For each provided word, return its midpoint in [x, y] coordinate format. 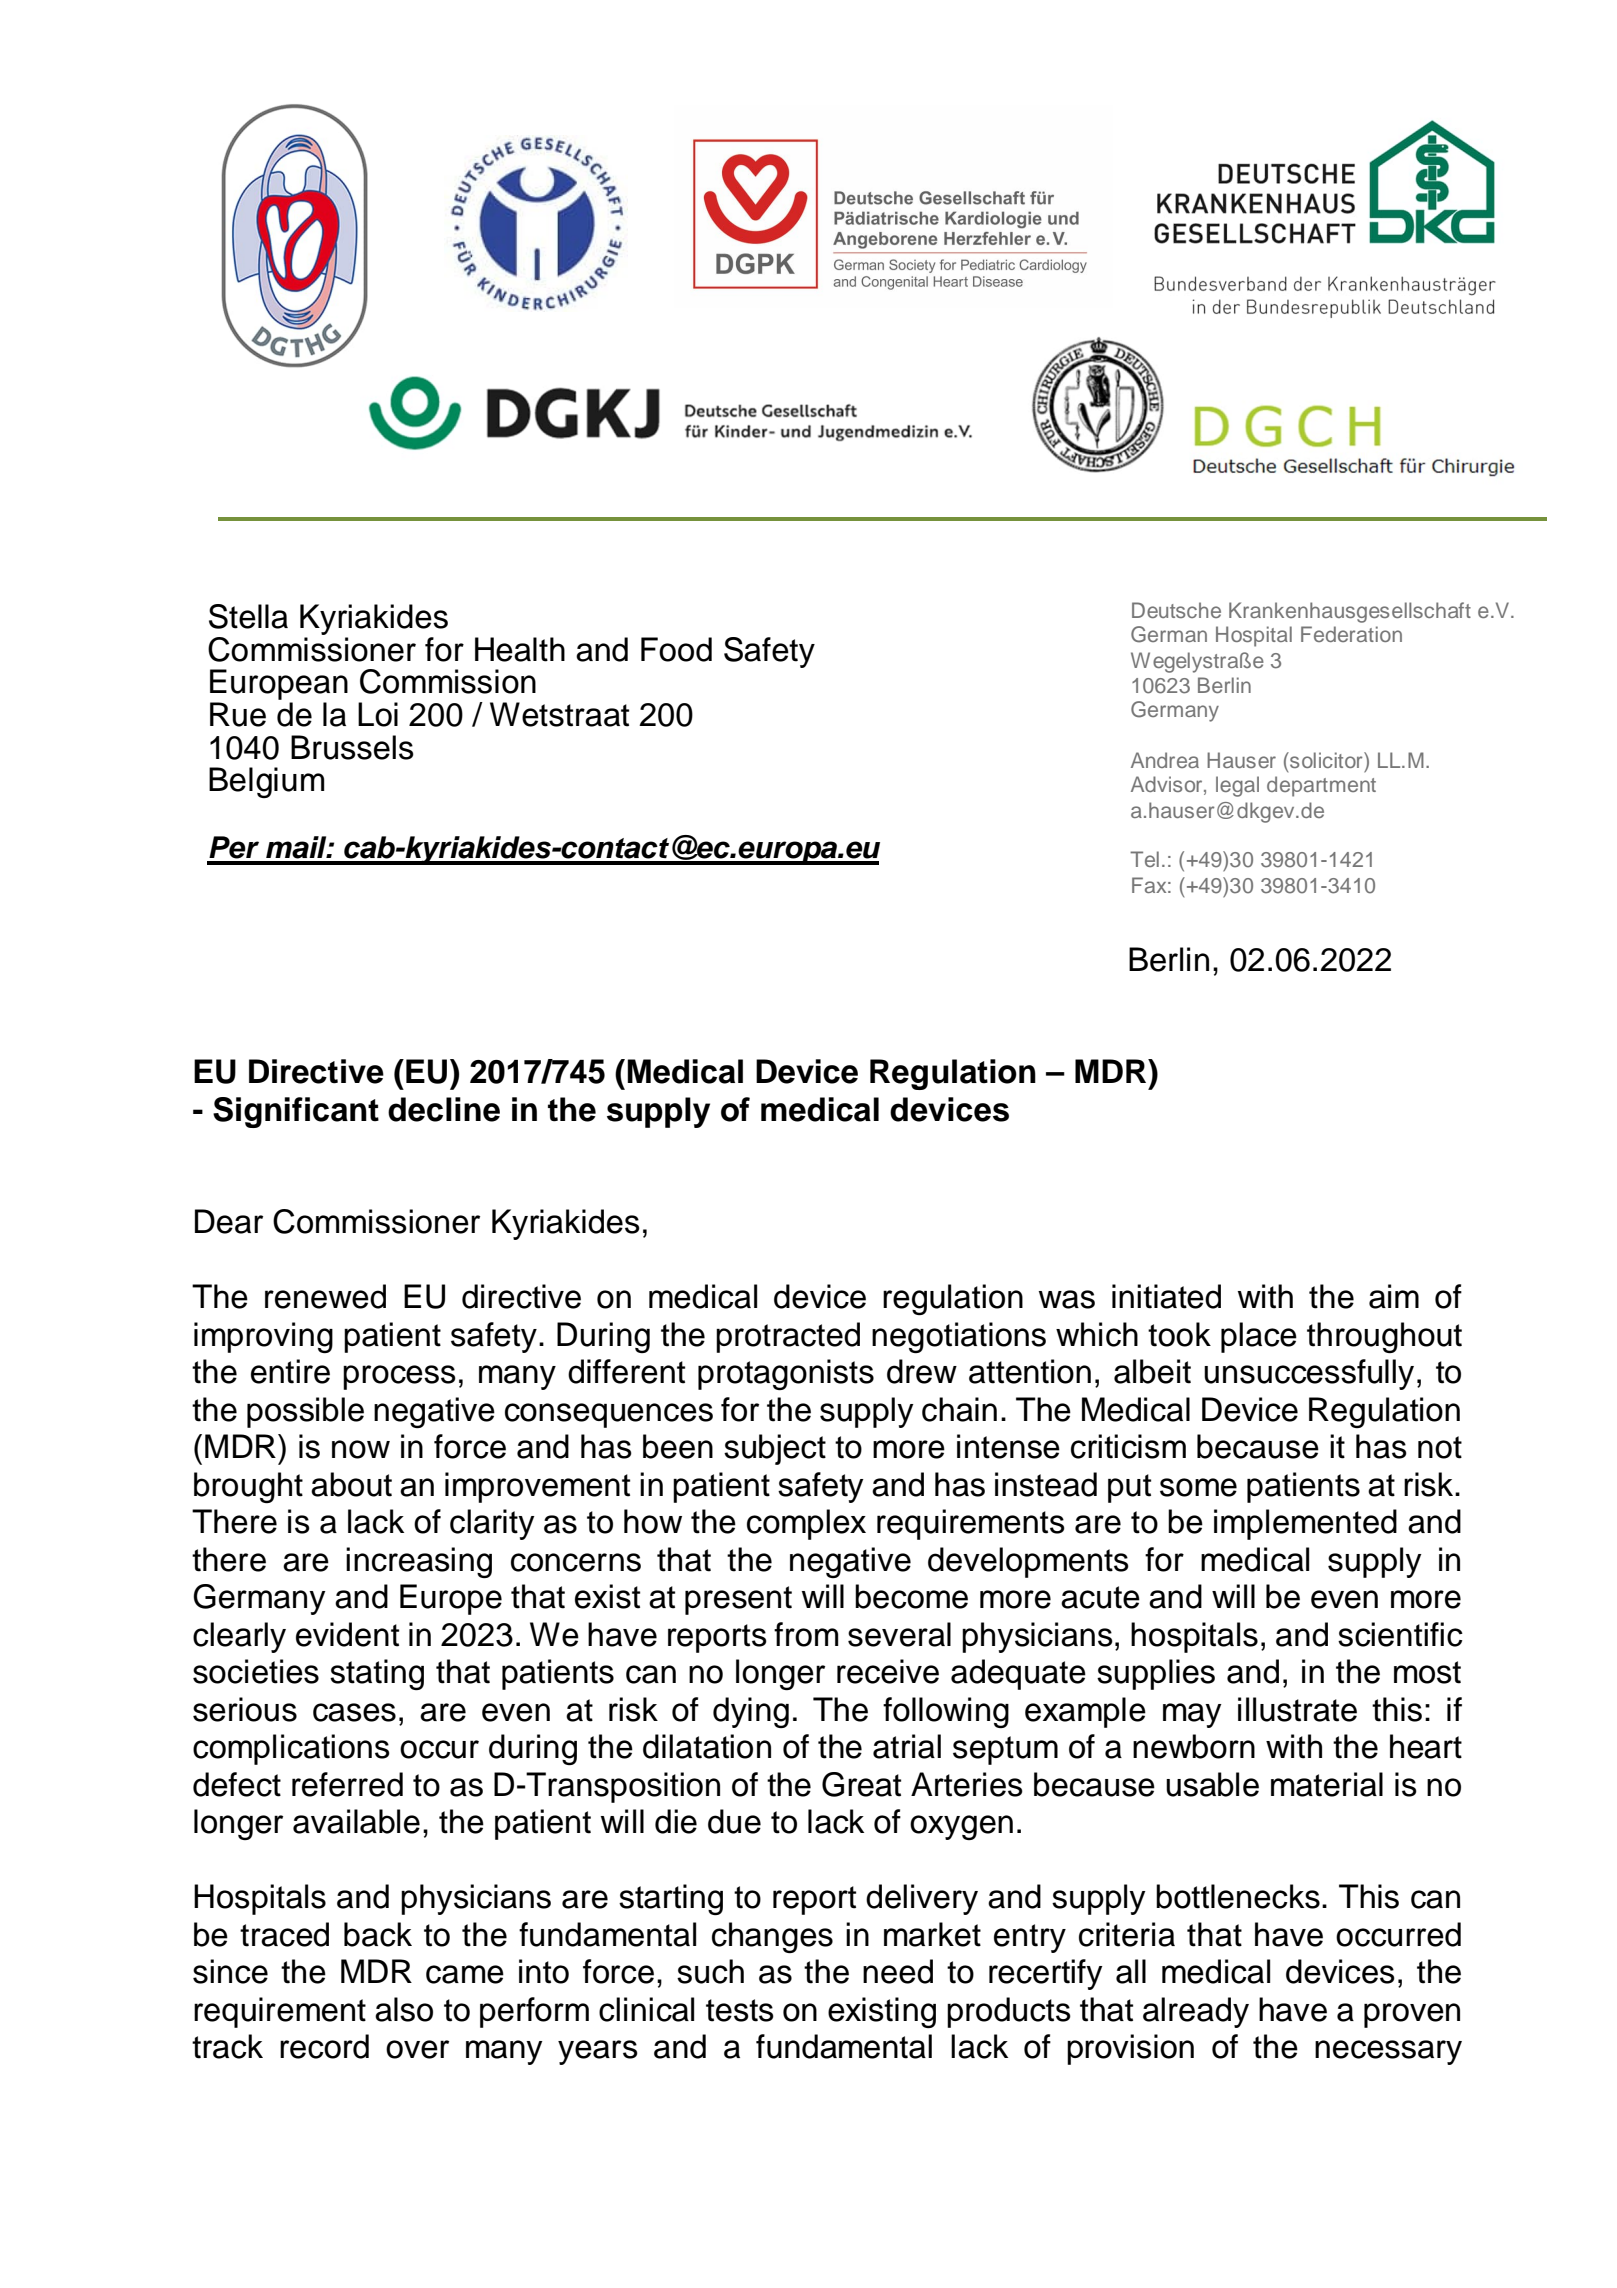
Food [676, 649]
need [898, 1971]
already [1196, 2012]
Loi [378, 714]
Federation [1351, 634]
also [404, 2009]
